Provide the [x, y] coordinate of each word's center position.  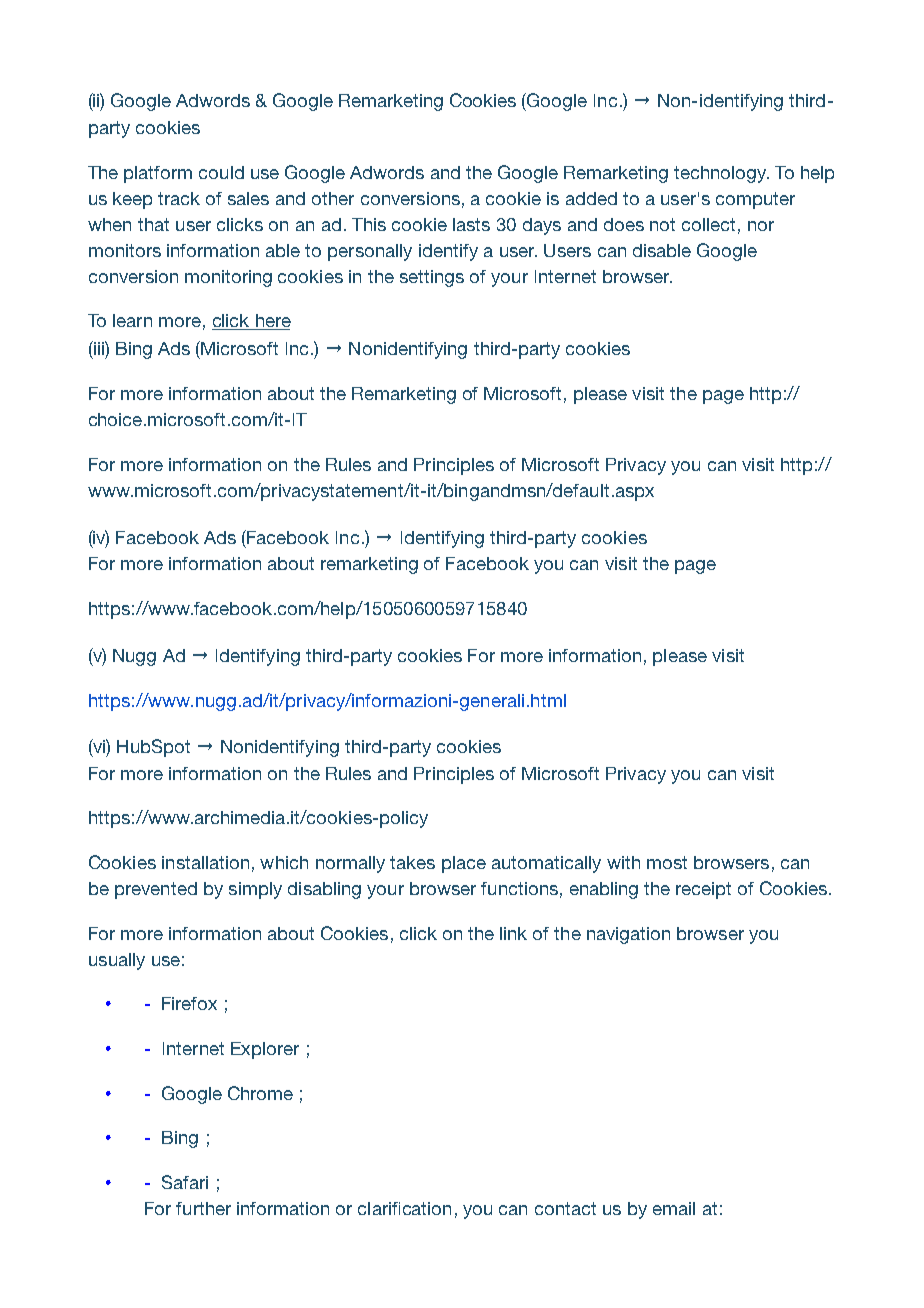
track [179, 198]
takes [412, 862]
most [667, 862]
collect [708, 224]
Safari [185, 1182]
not [662, 224]
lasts [471, 224]
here [272, 322]
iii [99, 348]
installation [205, 862]
